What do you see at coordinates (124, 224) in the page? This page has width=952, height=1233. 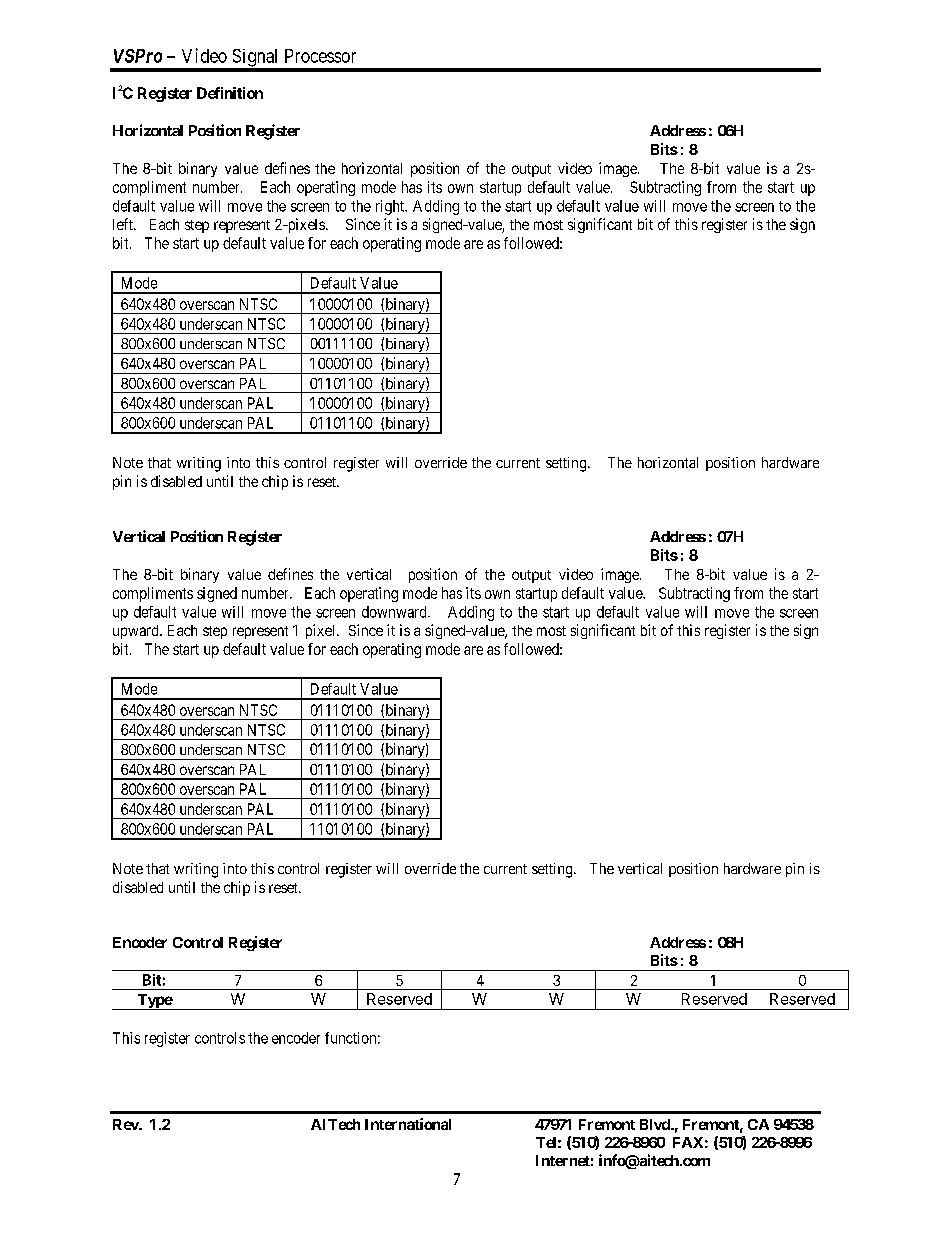 I see `left` at bounding box center [124, 224].
